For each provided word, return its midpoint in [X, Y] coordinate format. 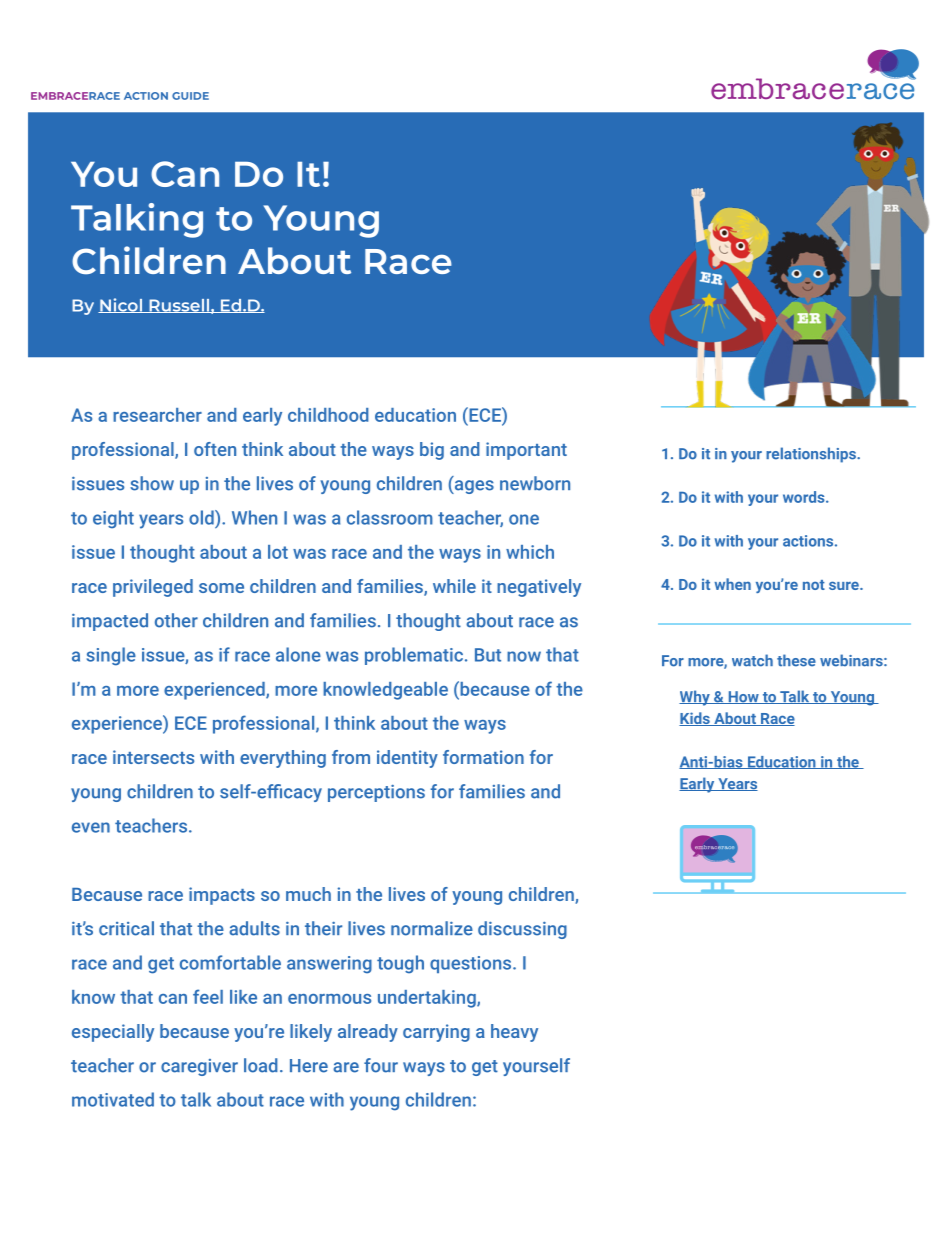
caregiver [199, 1067]
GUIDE [190, 96]
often [215, 449]
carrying [436, 1033]
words [805, 497]
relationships [812, 455]
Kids [695, 719]
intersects [153, 757]
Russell [179, 306]
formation [483, 757]
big [432, 451]
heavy [514, 1033]
